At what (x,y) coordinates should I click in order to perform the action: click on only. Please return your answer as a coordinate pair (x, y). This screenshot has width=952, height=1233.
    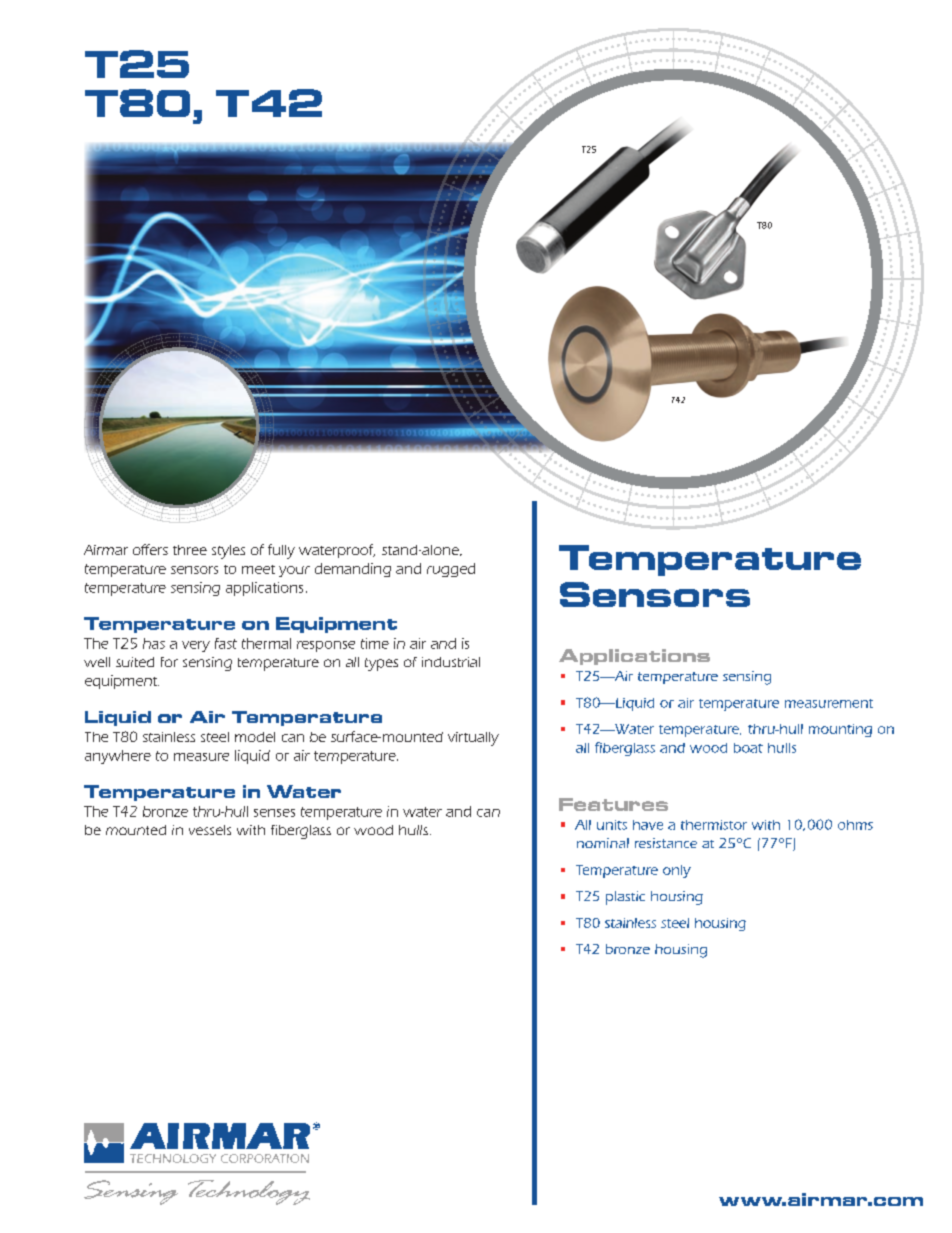
    Looking at the image, I should click on (677, 871).
